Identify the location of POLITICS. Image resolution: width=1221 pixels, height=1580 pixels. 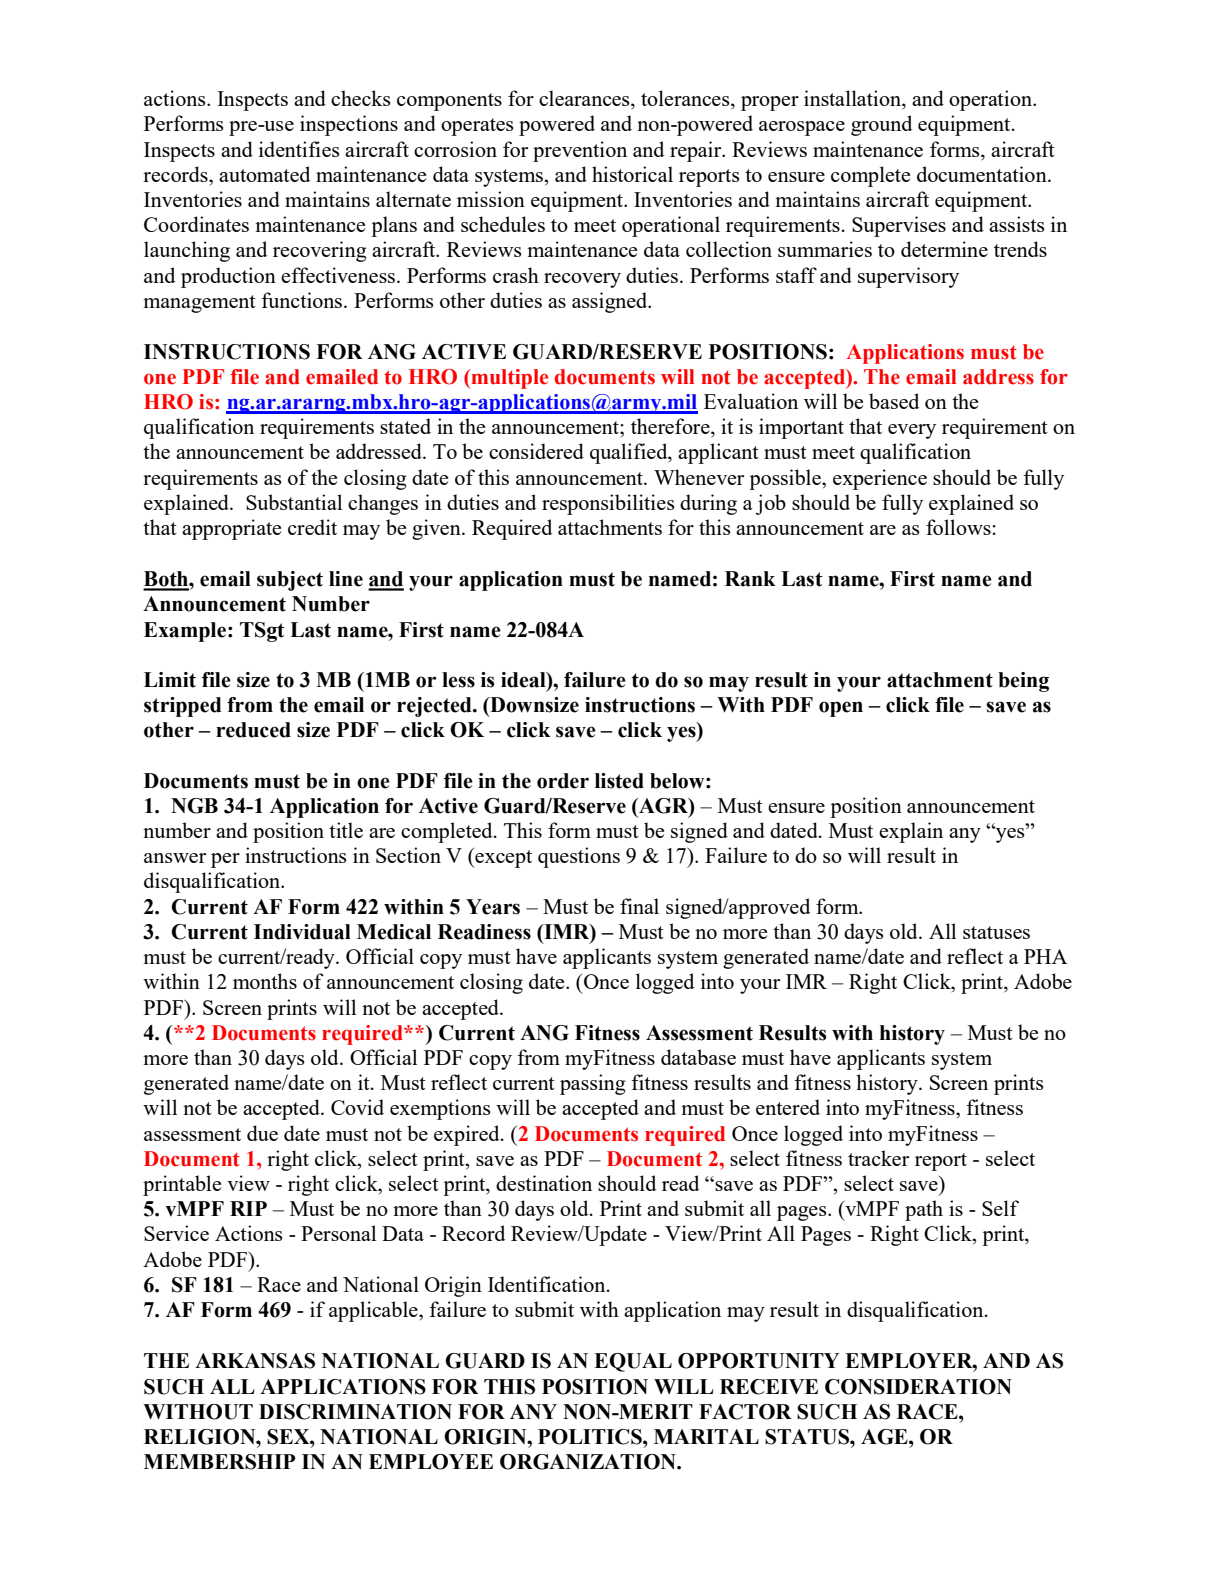
(591, 1437).
